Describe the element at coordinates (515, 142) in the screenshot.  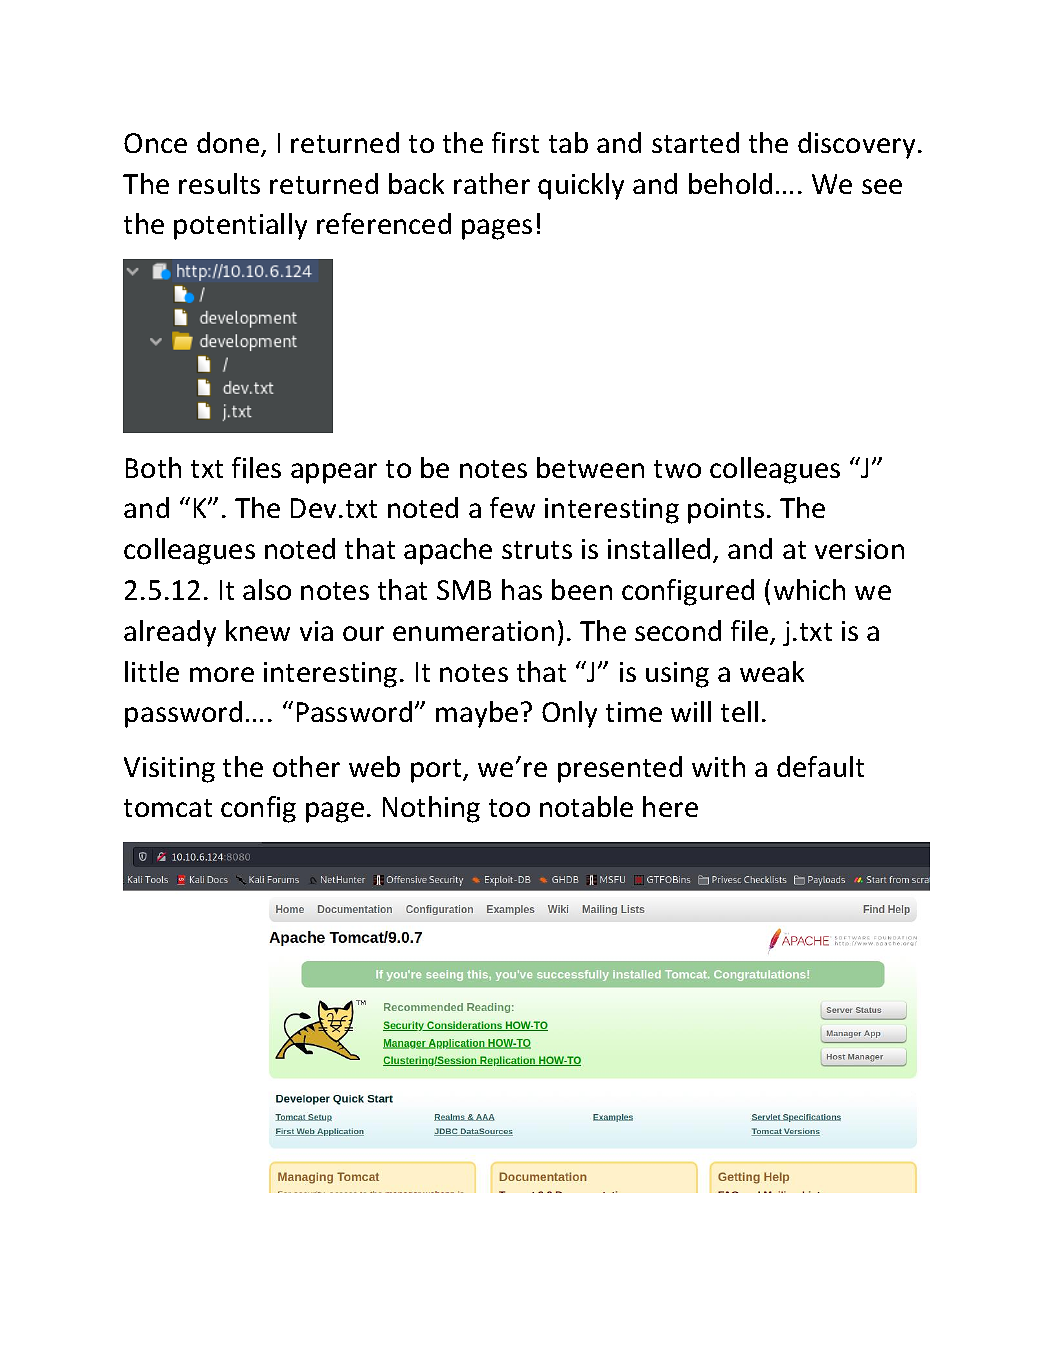
I see `first` at that location.
